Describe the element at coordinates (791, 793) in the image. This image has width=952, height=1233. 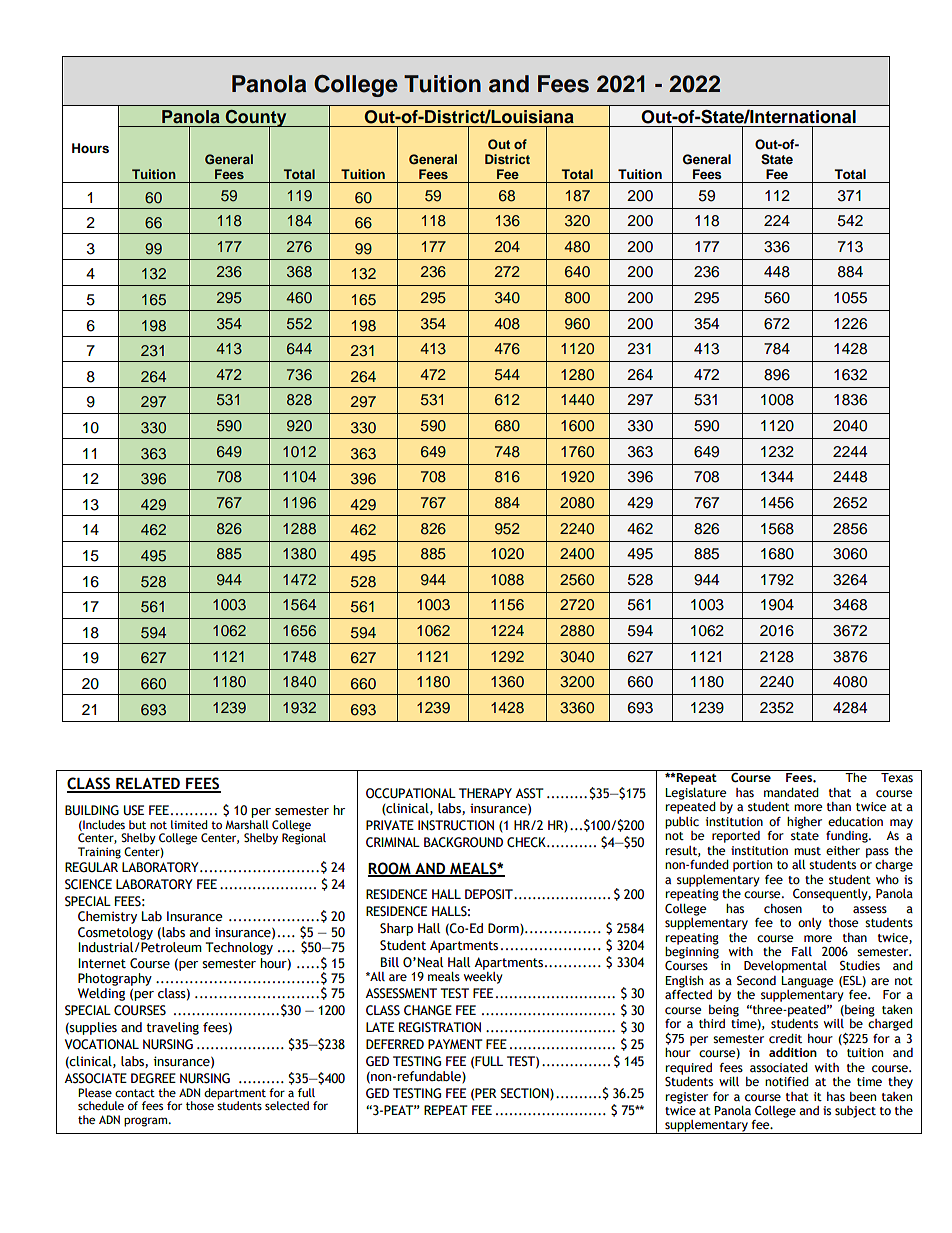
I see `mandated` at that location.
